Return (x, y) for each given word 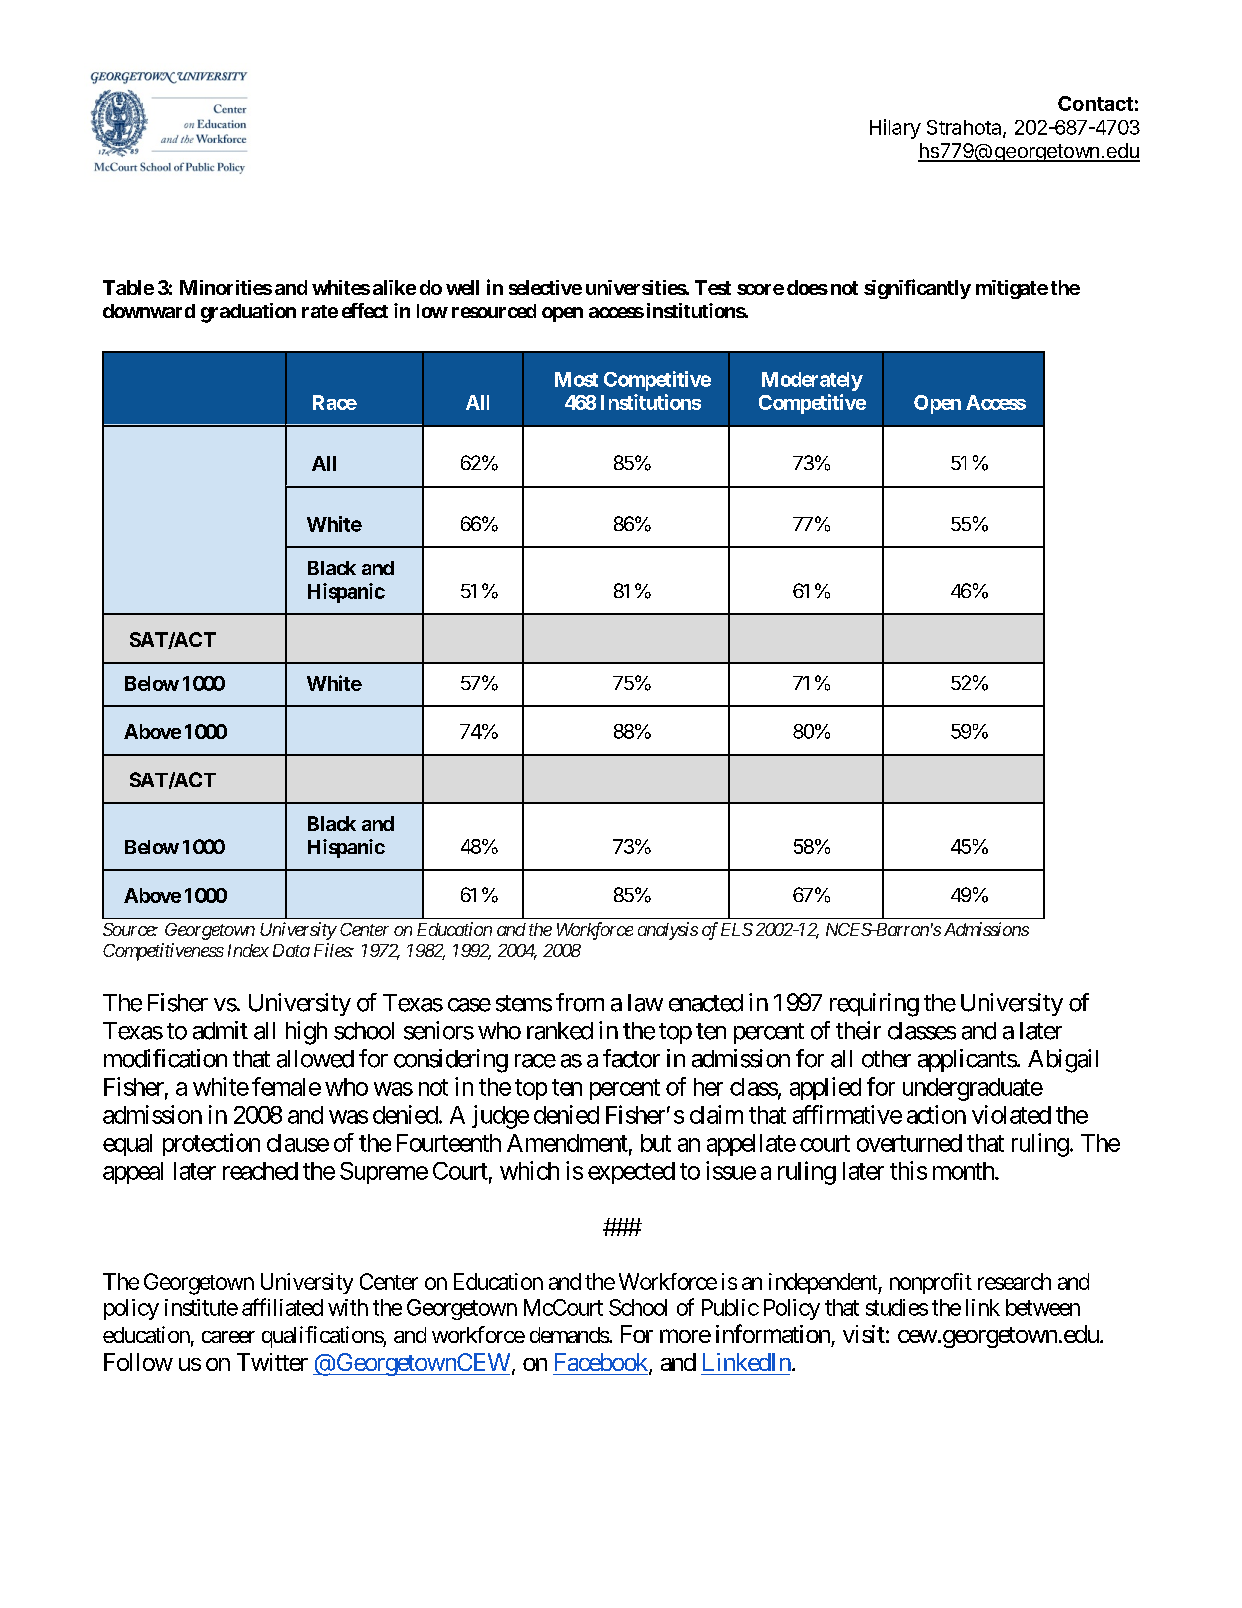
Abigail (1063, 1061)
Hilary (895, 129)
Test (713, 287)
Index (248, 950)
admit (220, 1030)
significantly (917, 289)
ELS (737, 929)
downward (149, 311)
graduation (248, 313)
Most (576, 379)
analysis (668, 931)
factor (631, 1058)
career (228, 1337)
